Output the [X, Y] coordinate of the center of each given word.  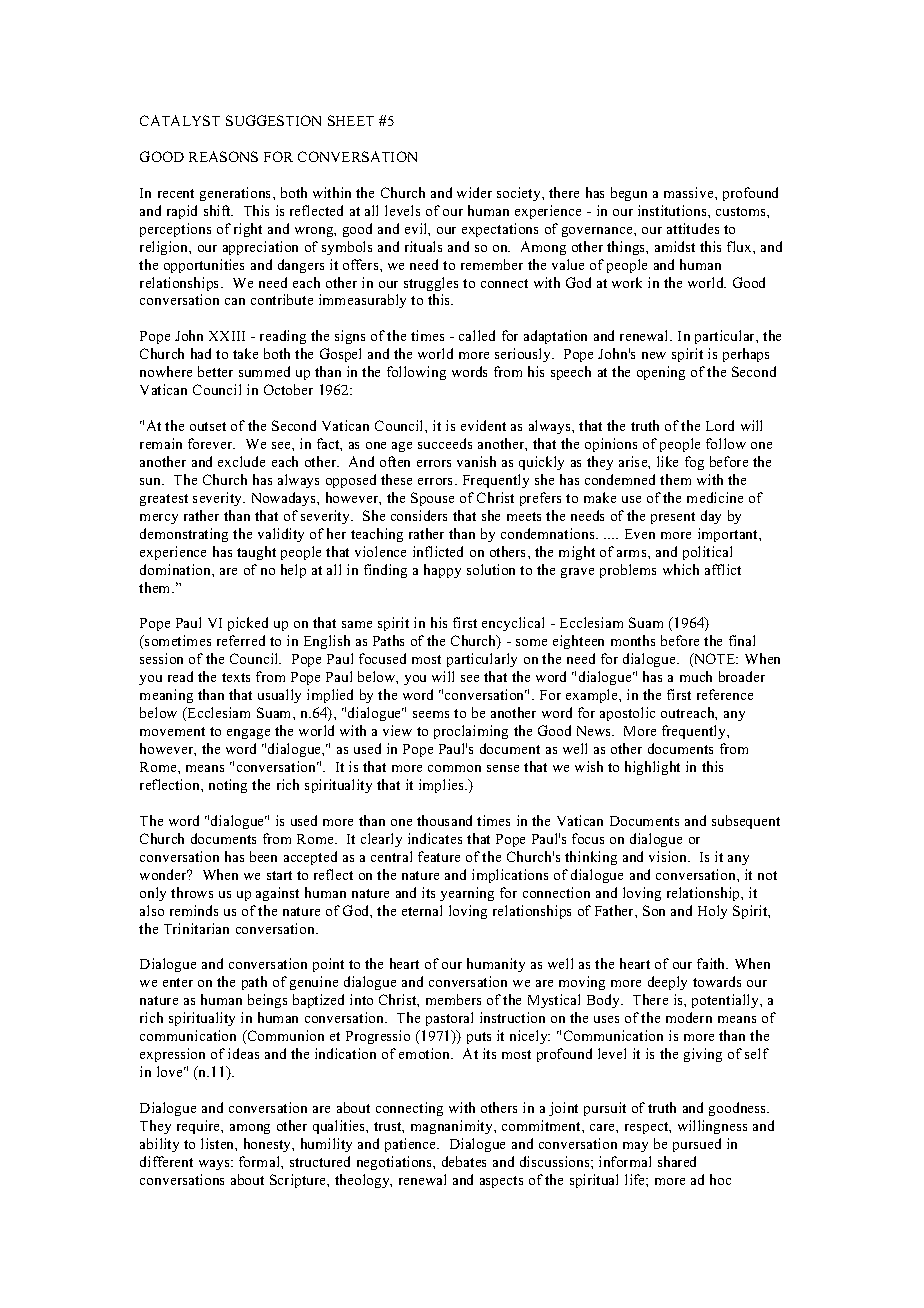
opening [661, 373]
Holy [712, 912]
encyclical [513, 624]
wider [474, 192]
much [696, 676]
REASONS [223, 156]
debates [464, 1161]
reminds [194, 910]
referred [241, 640]
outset [208, 426]
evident [483, 425]
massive [690, 192]
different [166, 1161]
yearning [467, 894]
